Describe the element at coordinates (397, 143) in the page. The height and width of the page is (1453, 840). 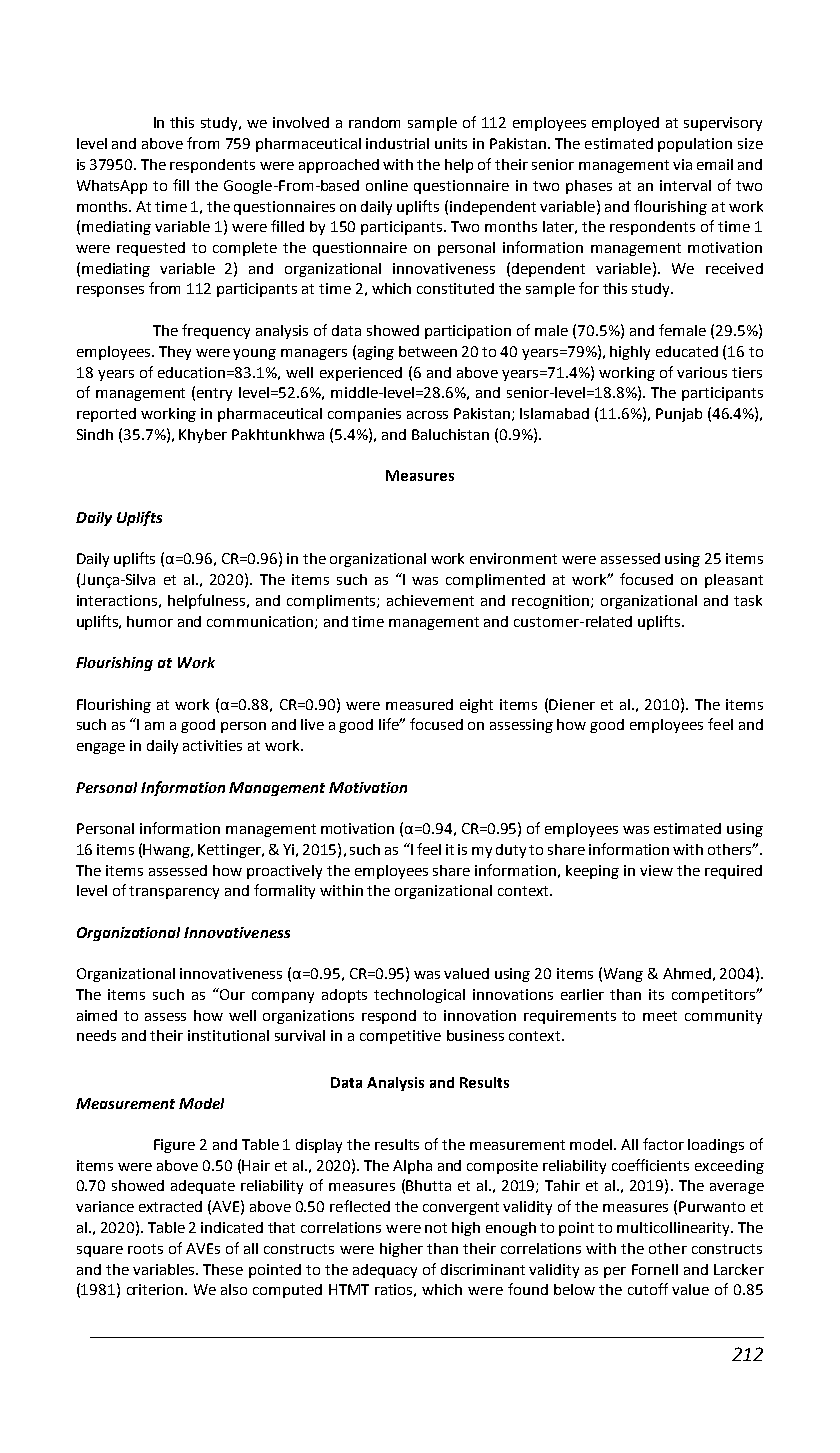
I see `industrial` at that location.
